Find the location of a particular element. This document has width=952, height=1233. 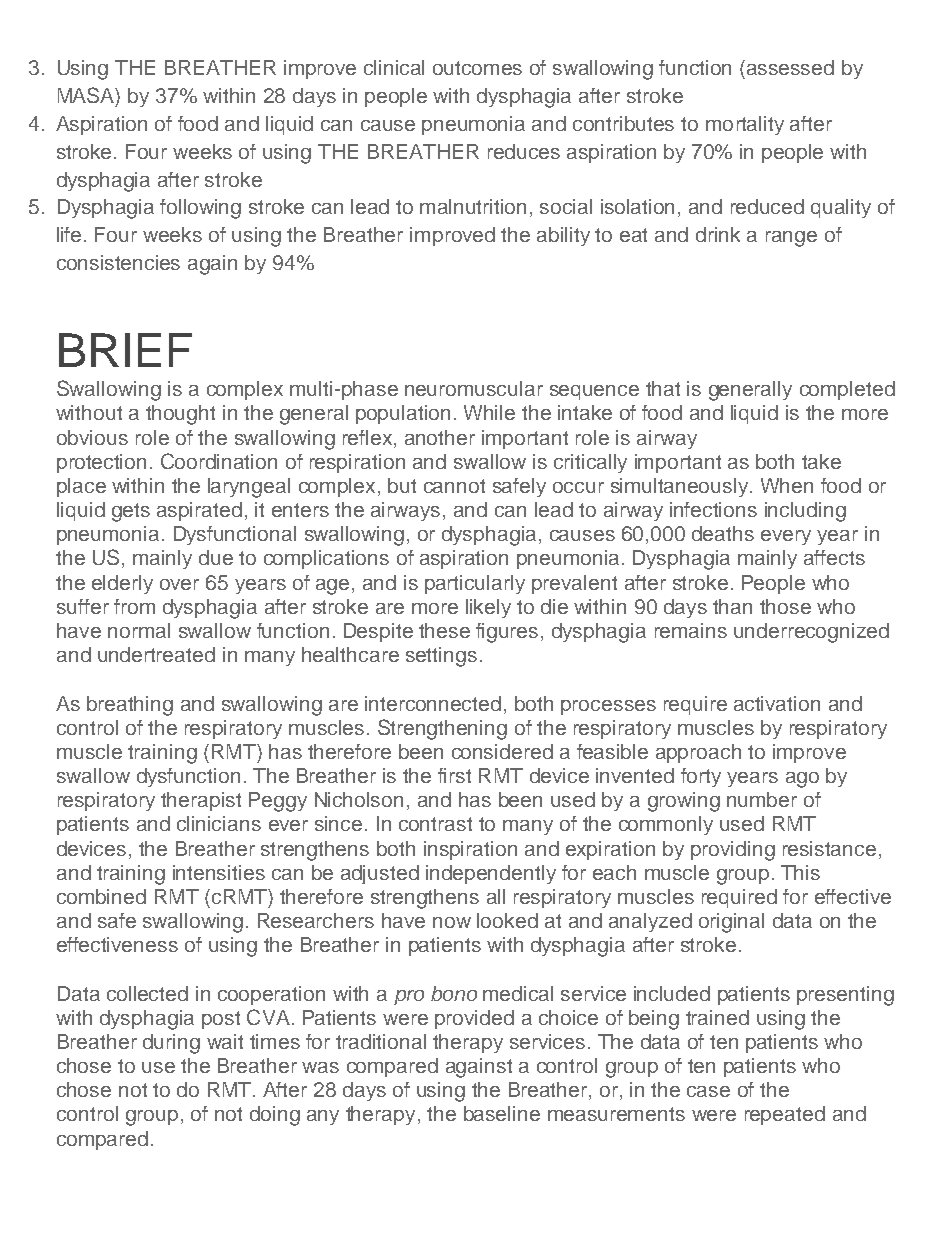

providing is located at coordinates (733, 851).
